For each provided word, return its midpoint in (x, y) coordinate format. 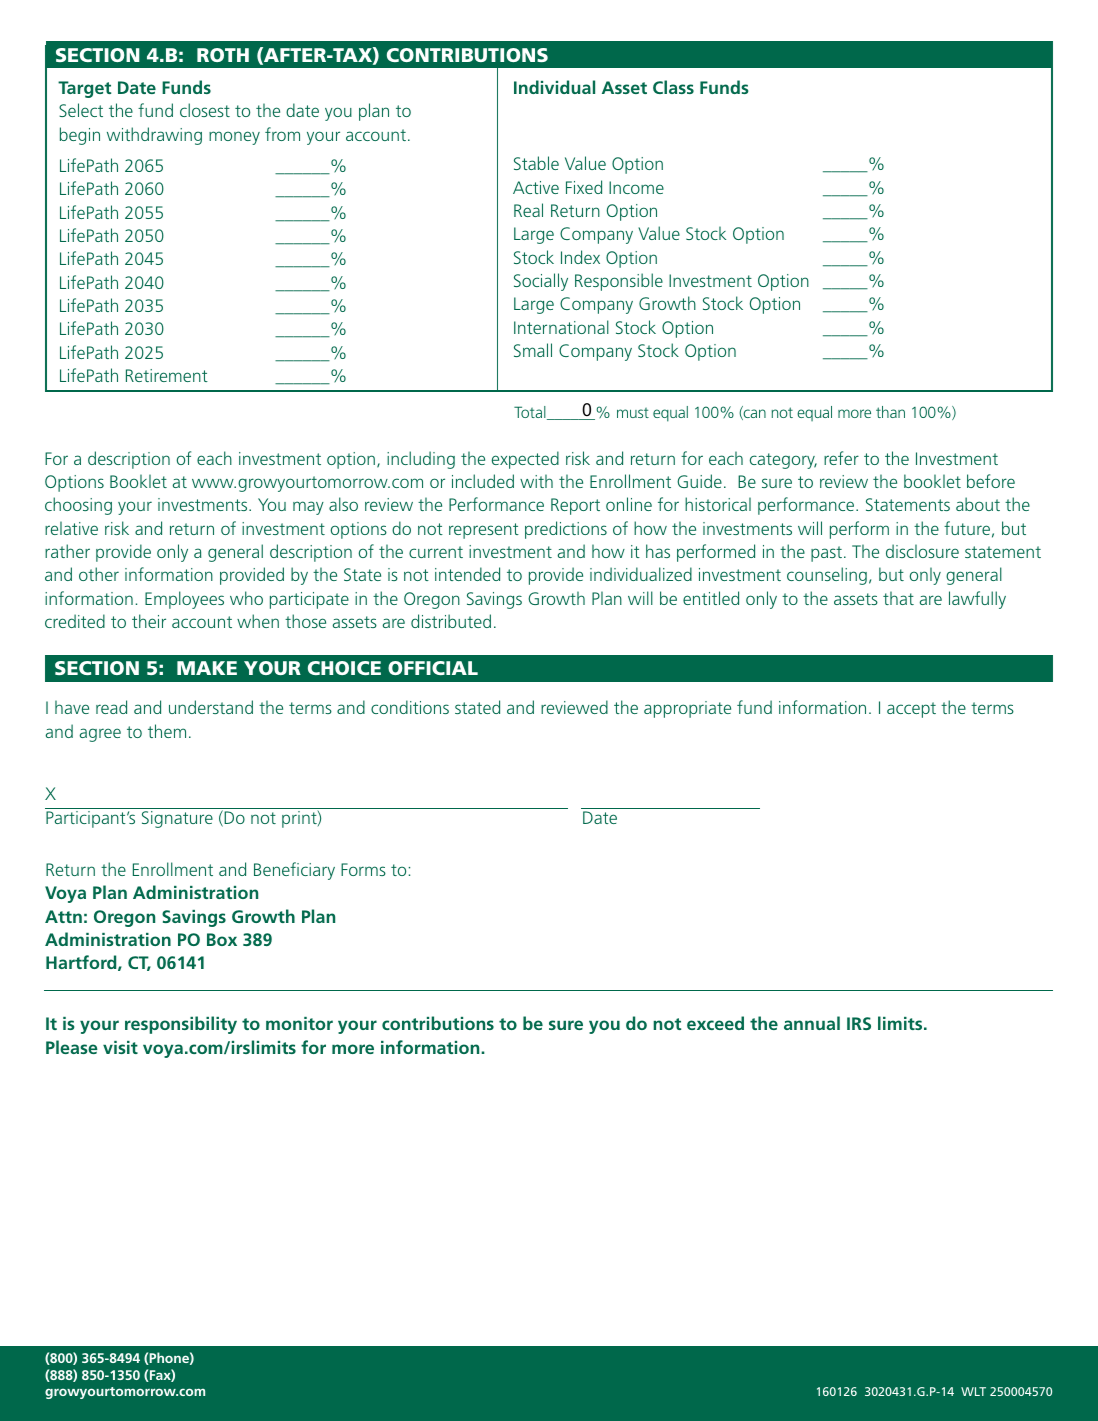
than (890, 412)
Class (673, 87)
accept (911, 710)
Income (636, 187)
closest (205, 110)
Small (533, 350)
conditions (410, 707)
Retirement (167, 375)
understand (211, 707)
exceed (715, 1023)
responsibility (181, 1025)
